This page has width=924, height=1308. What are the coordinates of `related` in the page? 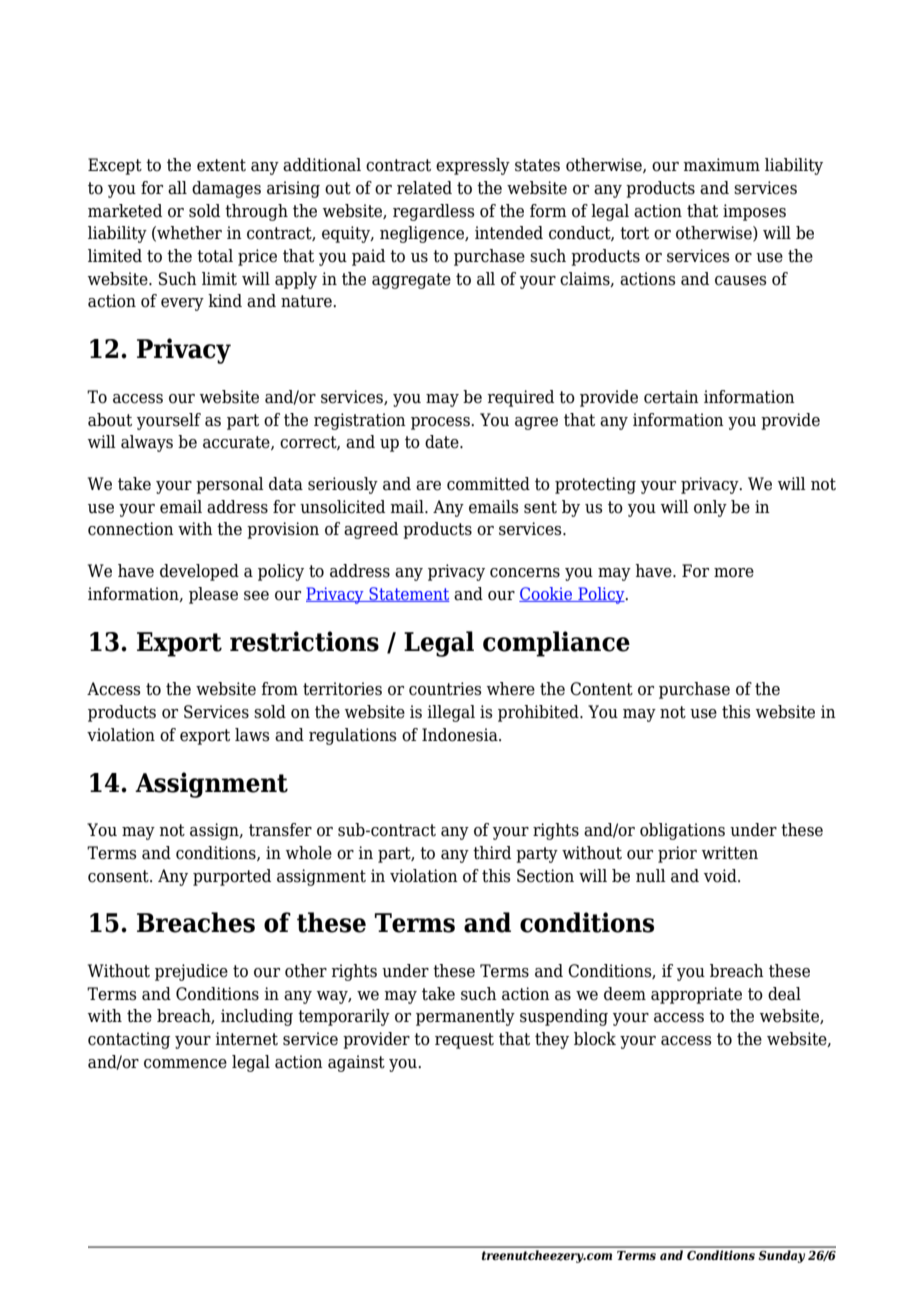 It's located at (424, 188).
